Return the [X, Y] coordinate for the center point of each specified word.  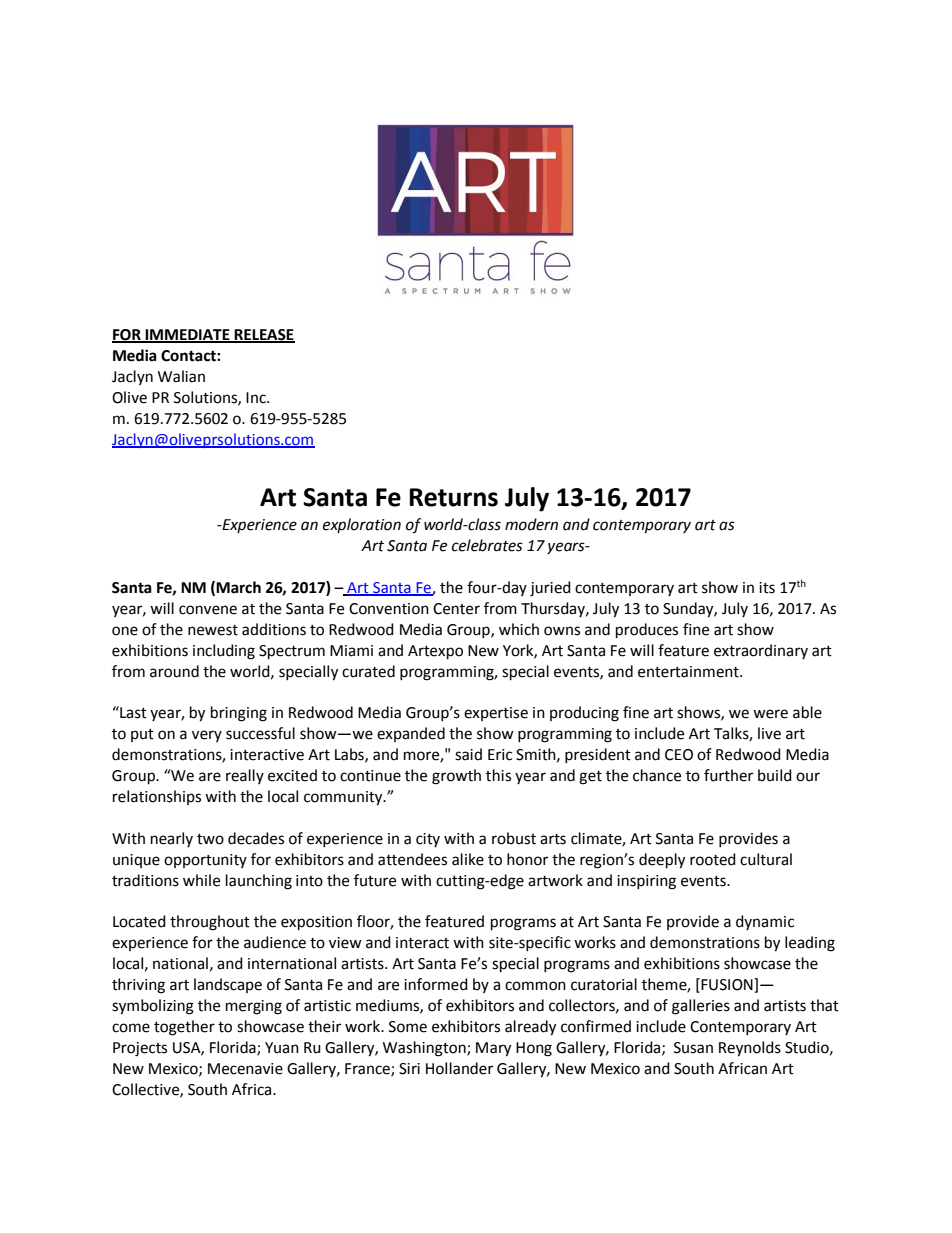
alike [468, 859]
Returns [453, 497]
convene [208, 610]
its [767, 588]
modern [531, 524]
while [201, 880]
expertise [496, 714]
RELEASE [263, 336]
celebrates [487, 545]
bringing [239, 714]
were [770, 714]
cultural [766, 859]
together [184, 1028]
